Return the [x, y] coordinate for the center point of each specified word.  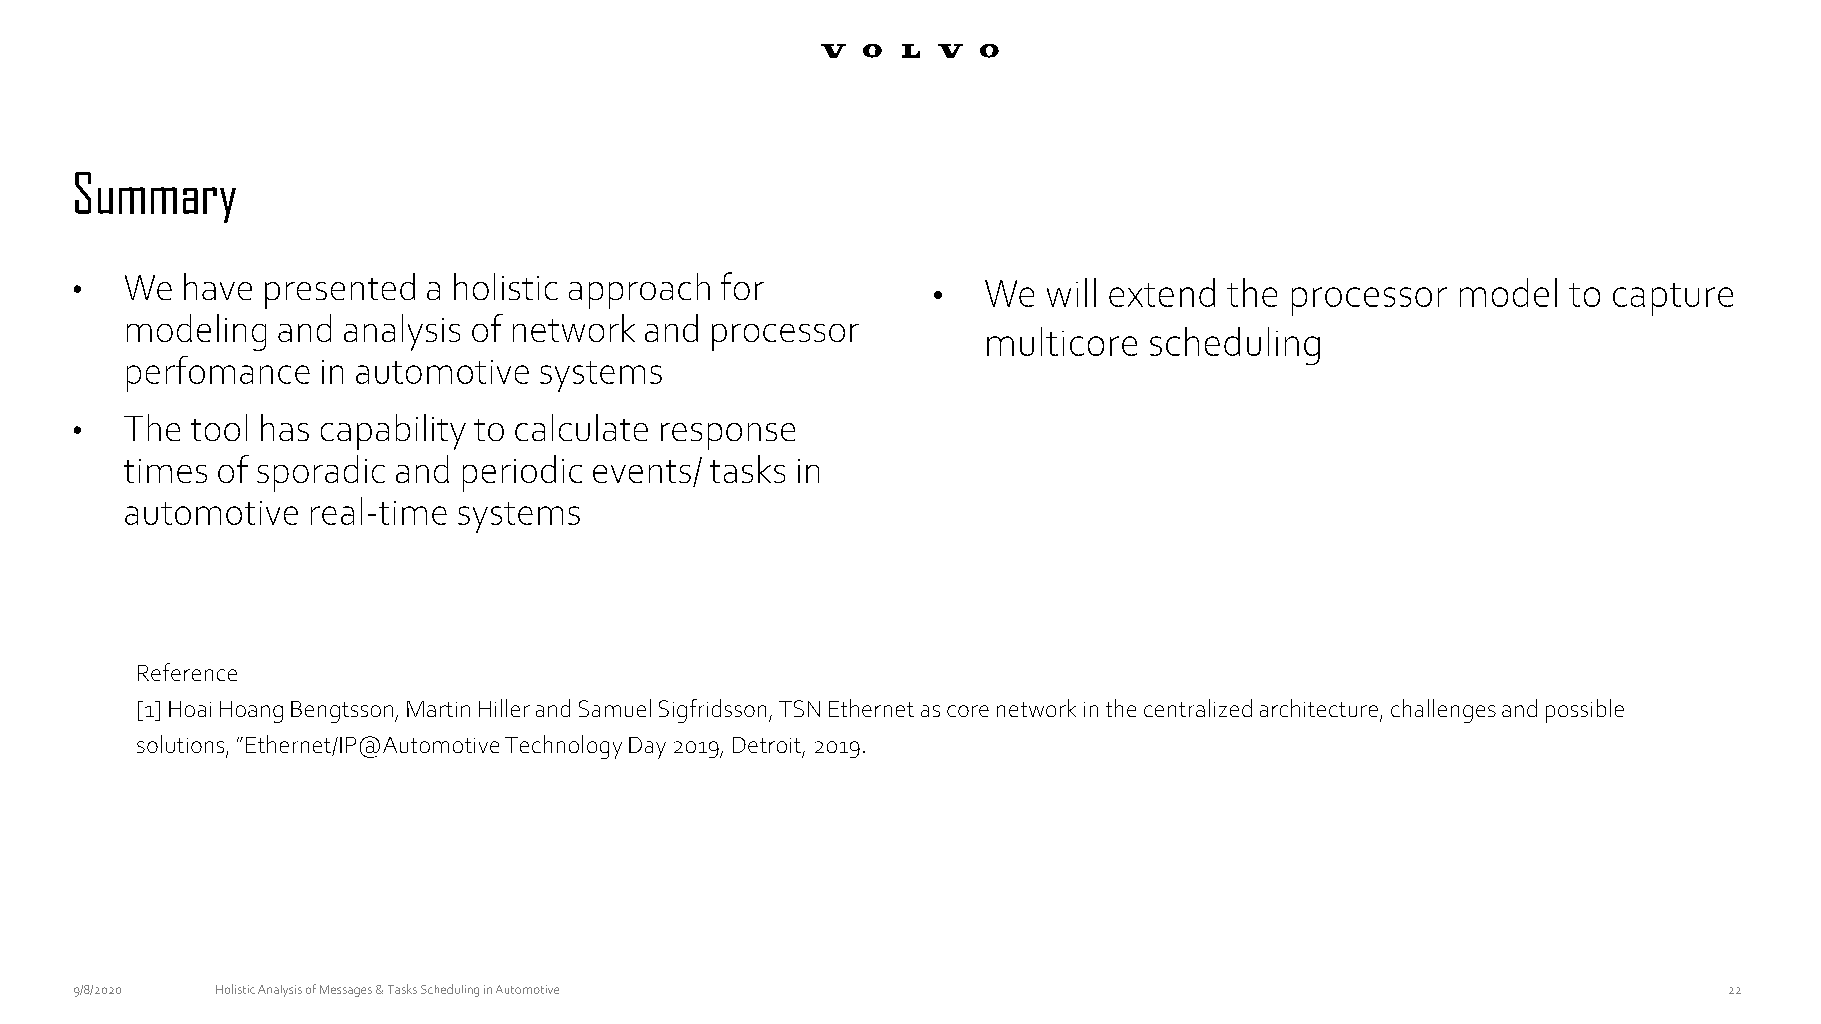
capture [1673, 299]
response [728, 436]
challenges [1443, 711]
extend [1162, 292]
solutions [182, 745]
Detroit [767, 745]
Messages [346, 991]
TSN [799, 708]
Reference [187, 672]
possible [1585, 711]
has [285, 427]
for [742, 286]
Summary [155, 197]
